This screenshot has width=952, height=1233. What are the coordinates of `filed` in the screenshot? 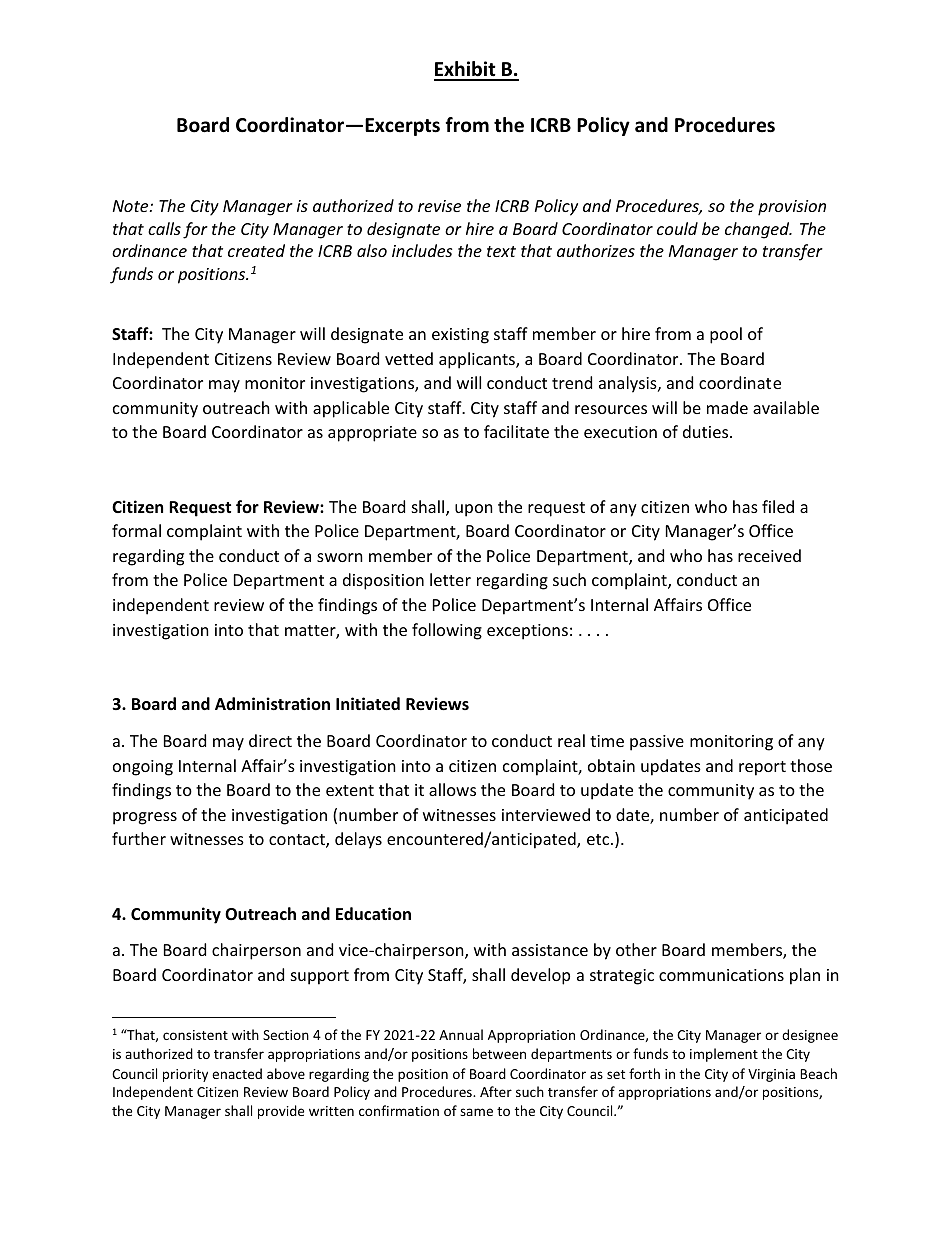 It's located at (778, 506).
